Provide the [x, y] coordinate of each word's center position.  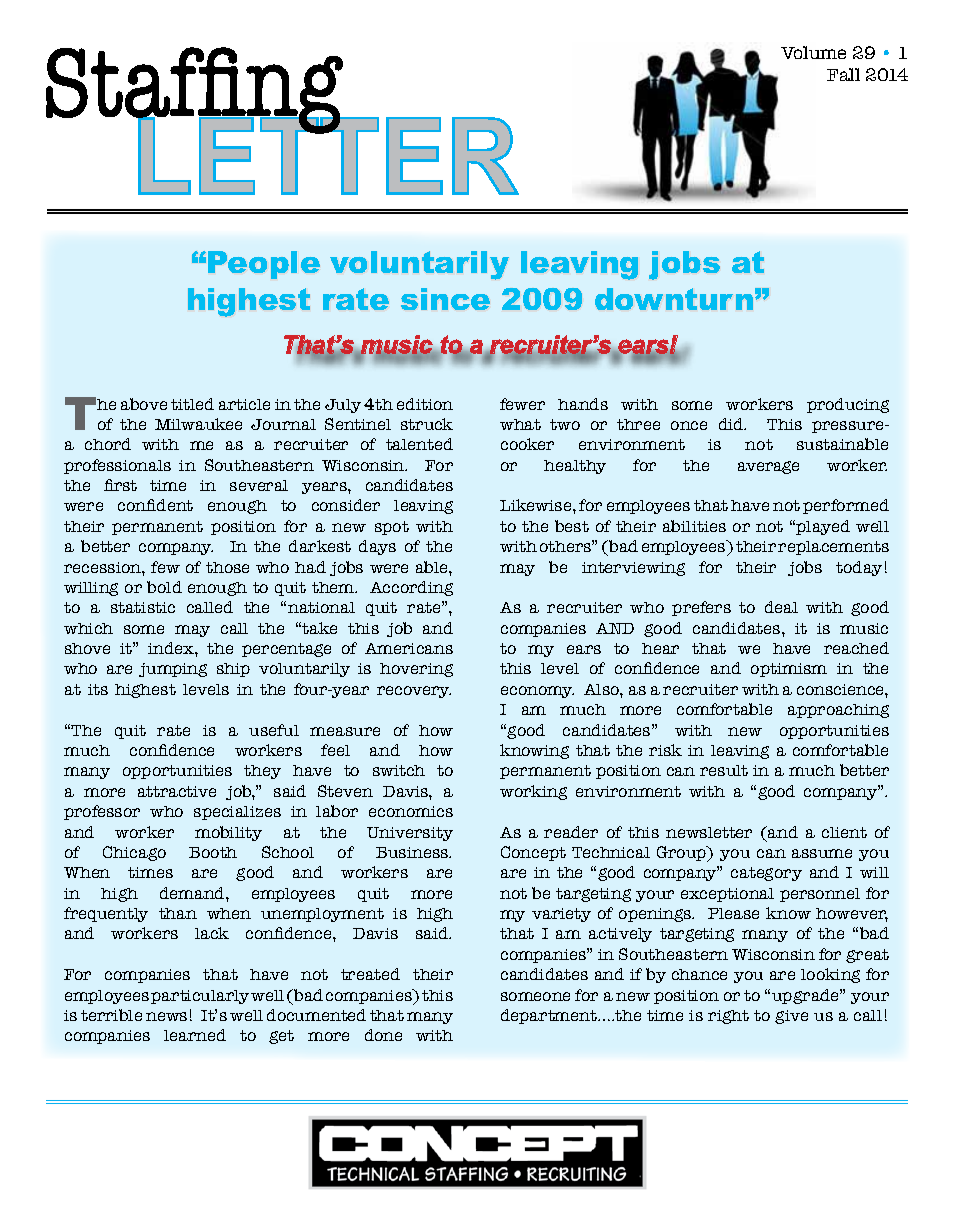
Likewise [537, 505]
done [383, 1035]
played [822, 527]
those [227, 567]
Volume [813, 52]
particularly [200, 997]
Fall [843, 74]
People [264, 265]
